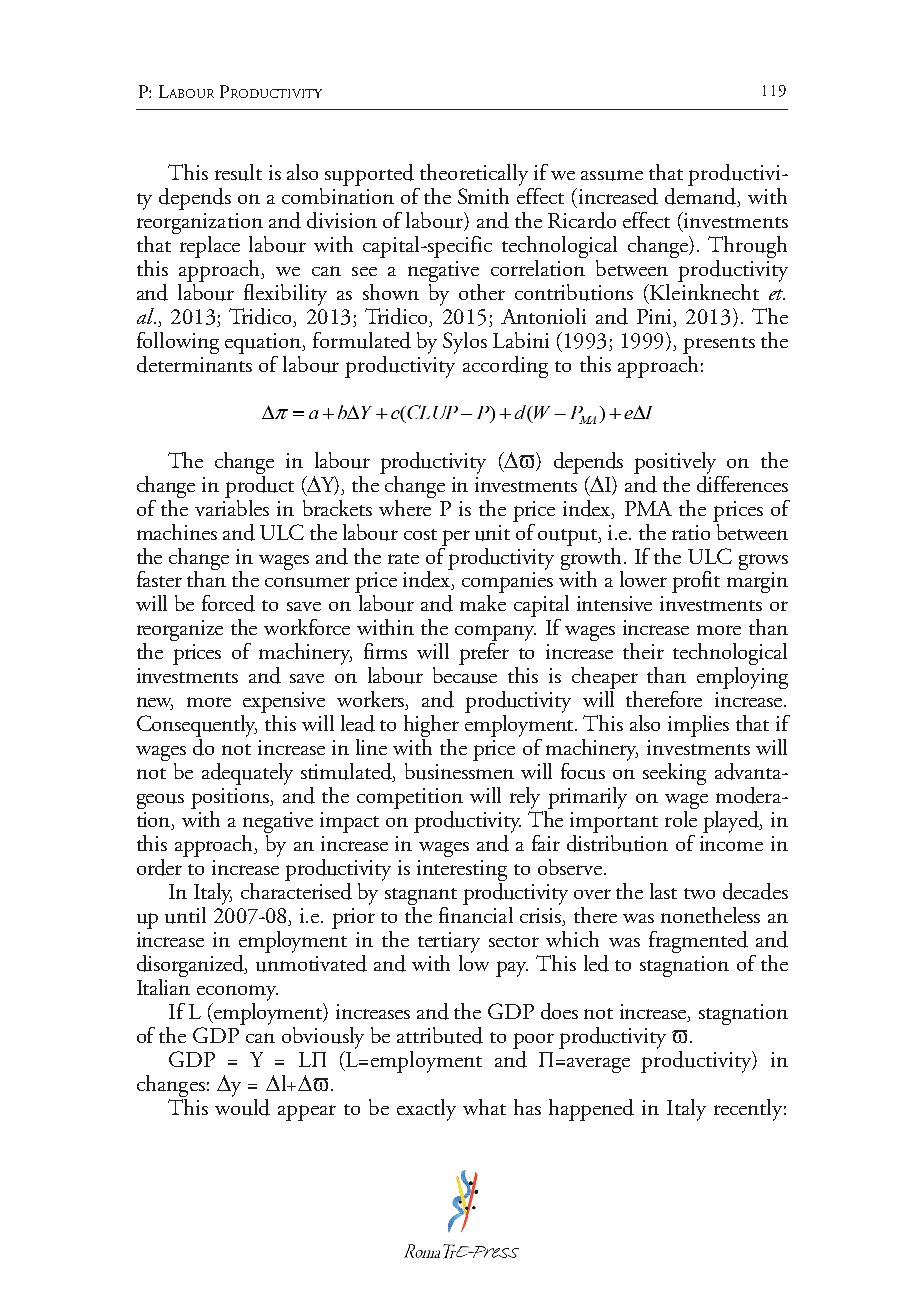 The image size is (924, 1305). Describe the element at coordinates (484, 1107) in the screenshot. I see `what` at that location.
